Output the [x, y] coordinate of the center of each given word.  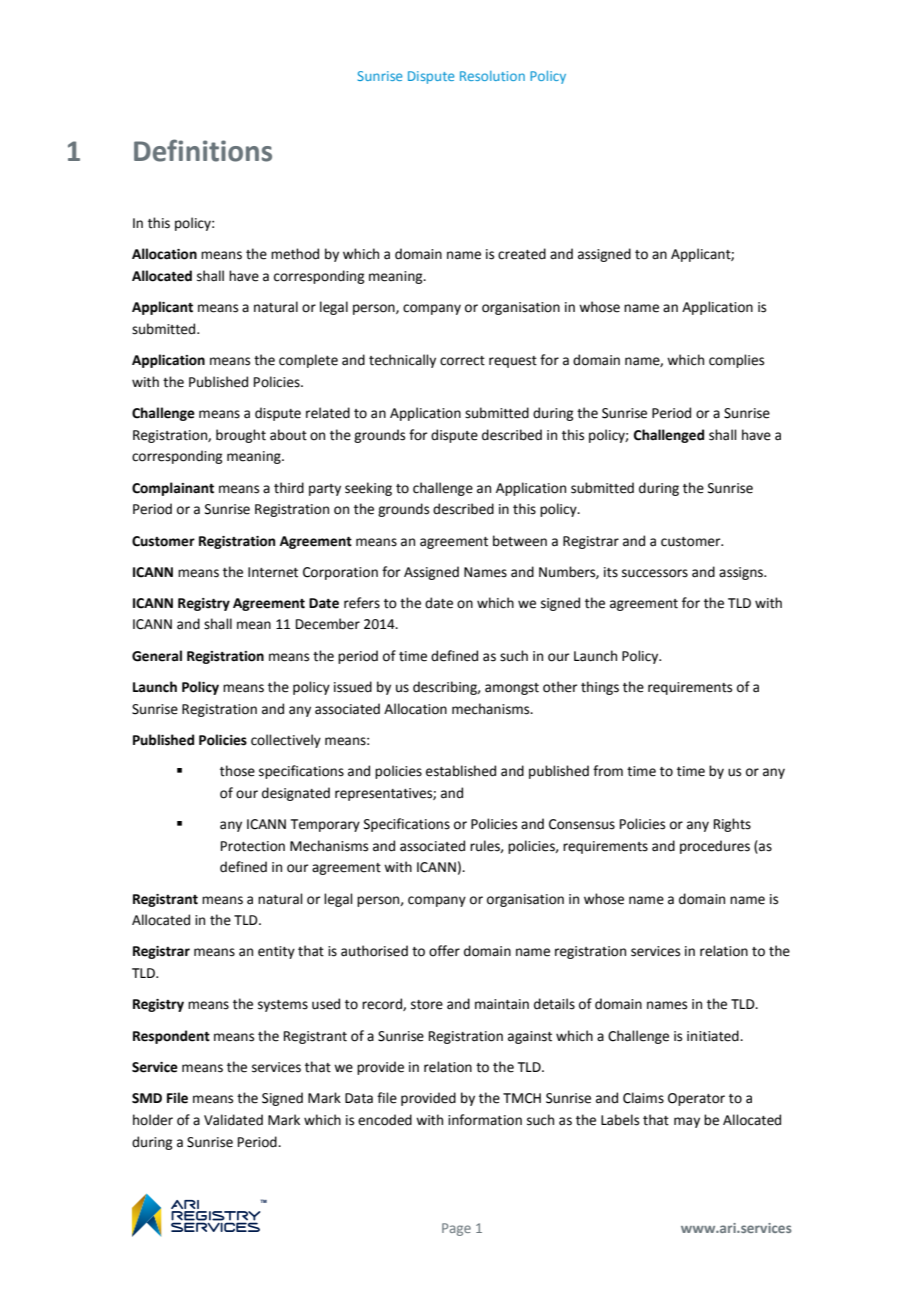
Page [456, 1229]
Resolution [492, 76]
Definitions [203, 150]
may [687, 1122]
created [522, 254]
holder [153, 1120]
